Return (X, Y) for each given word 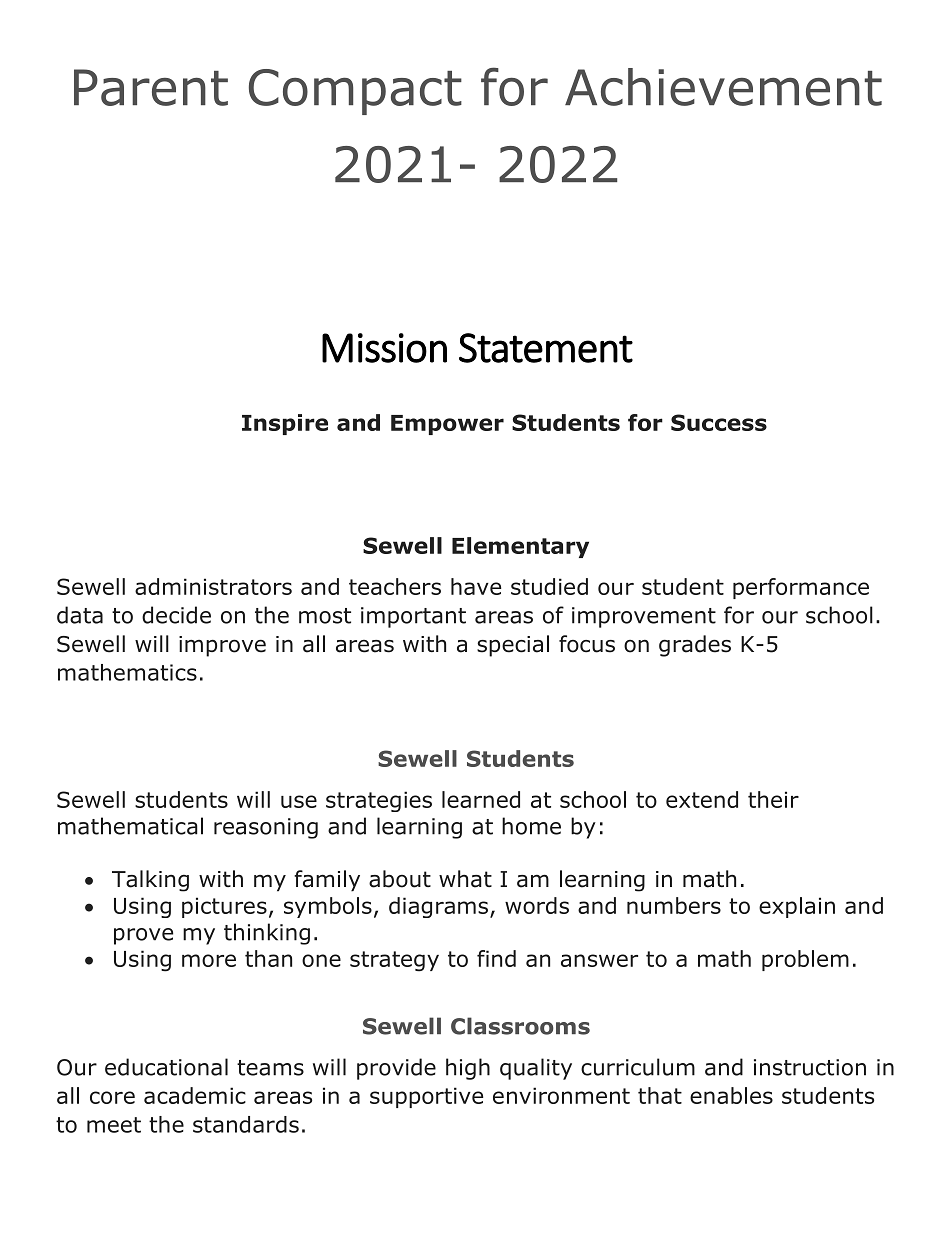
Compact (355, 92)
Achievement (723, 87)
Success (719, 422)
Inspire (285, 424)
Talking (150, 881)
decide (176, 615)
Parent (151, 87)
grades (695, 646)
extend (702, 799)
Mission (384, 348)
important (413, 617)
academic (195, 1095)
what (465, 879)
